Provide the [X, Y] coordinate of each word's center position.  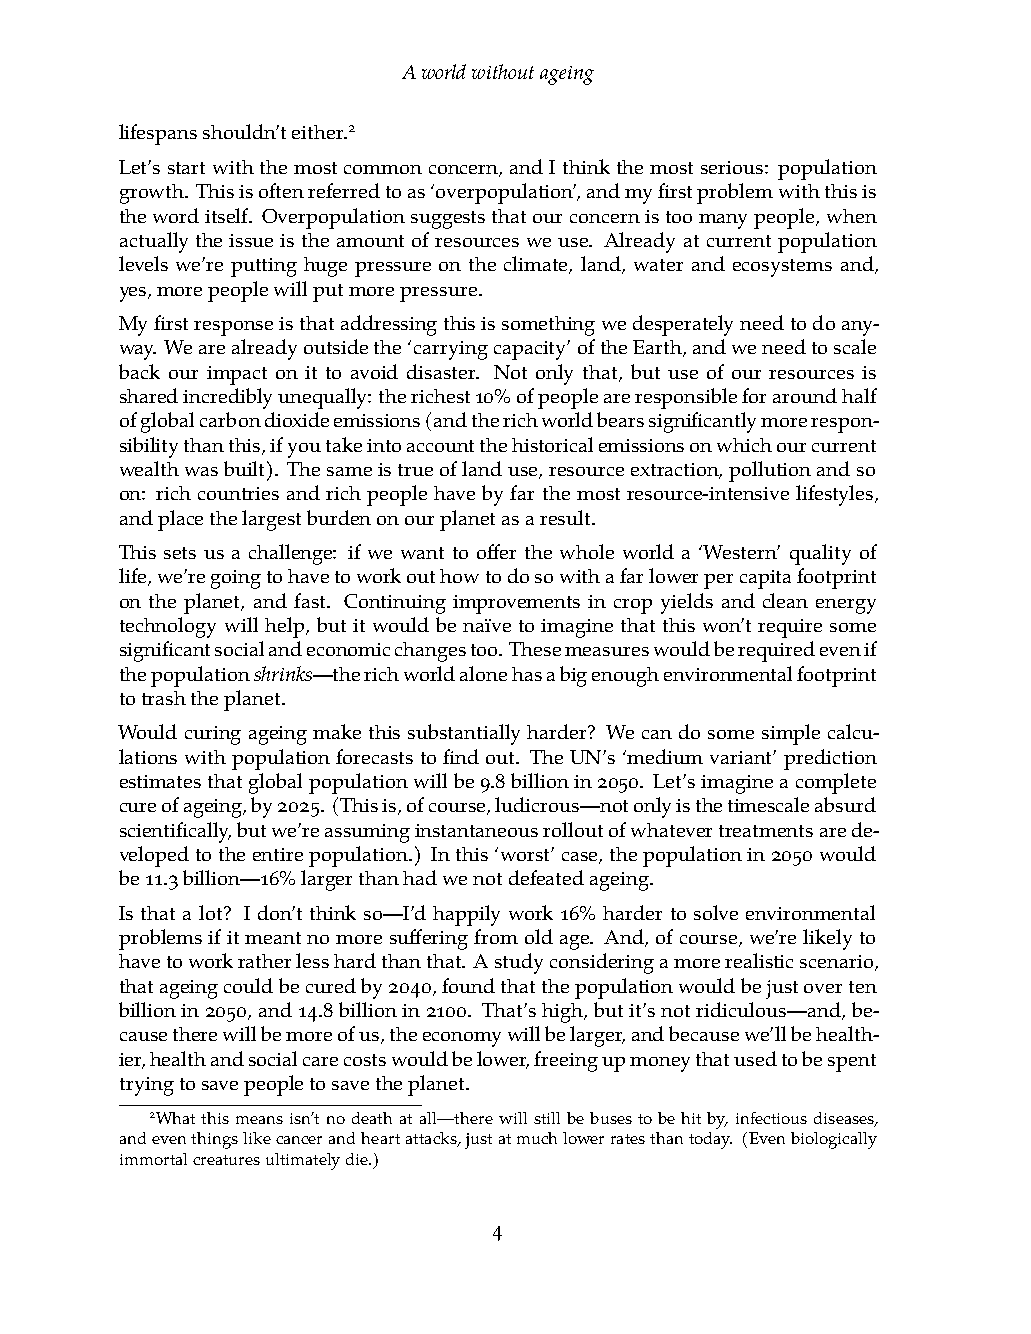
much [537, 1138]
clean [785, 600]
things [214, 1140]
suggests [448, 220]
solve [716, 912]
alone [483, 673]
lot [212, 912]
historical [552, 444]
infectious [771, 1118]
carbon [230, 419]
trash [164, 698]
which [744, 445]
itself [228, 215]
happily [466, 915]
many [723, 221]
